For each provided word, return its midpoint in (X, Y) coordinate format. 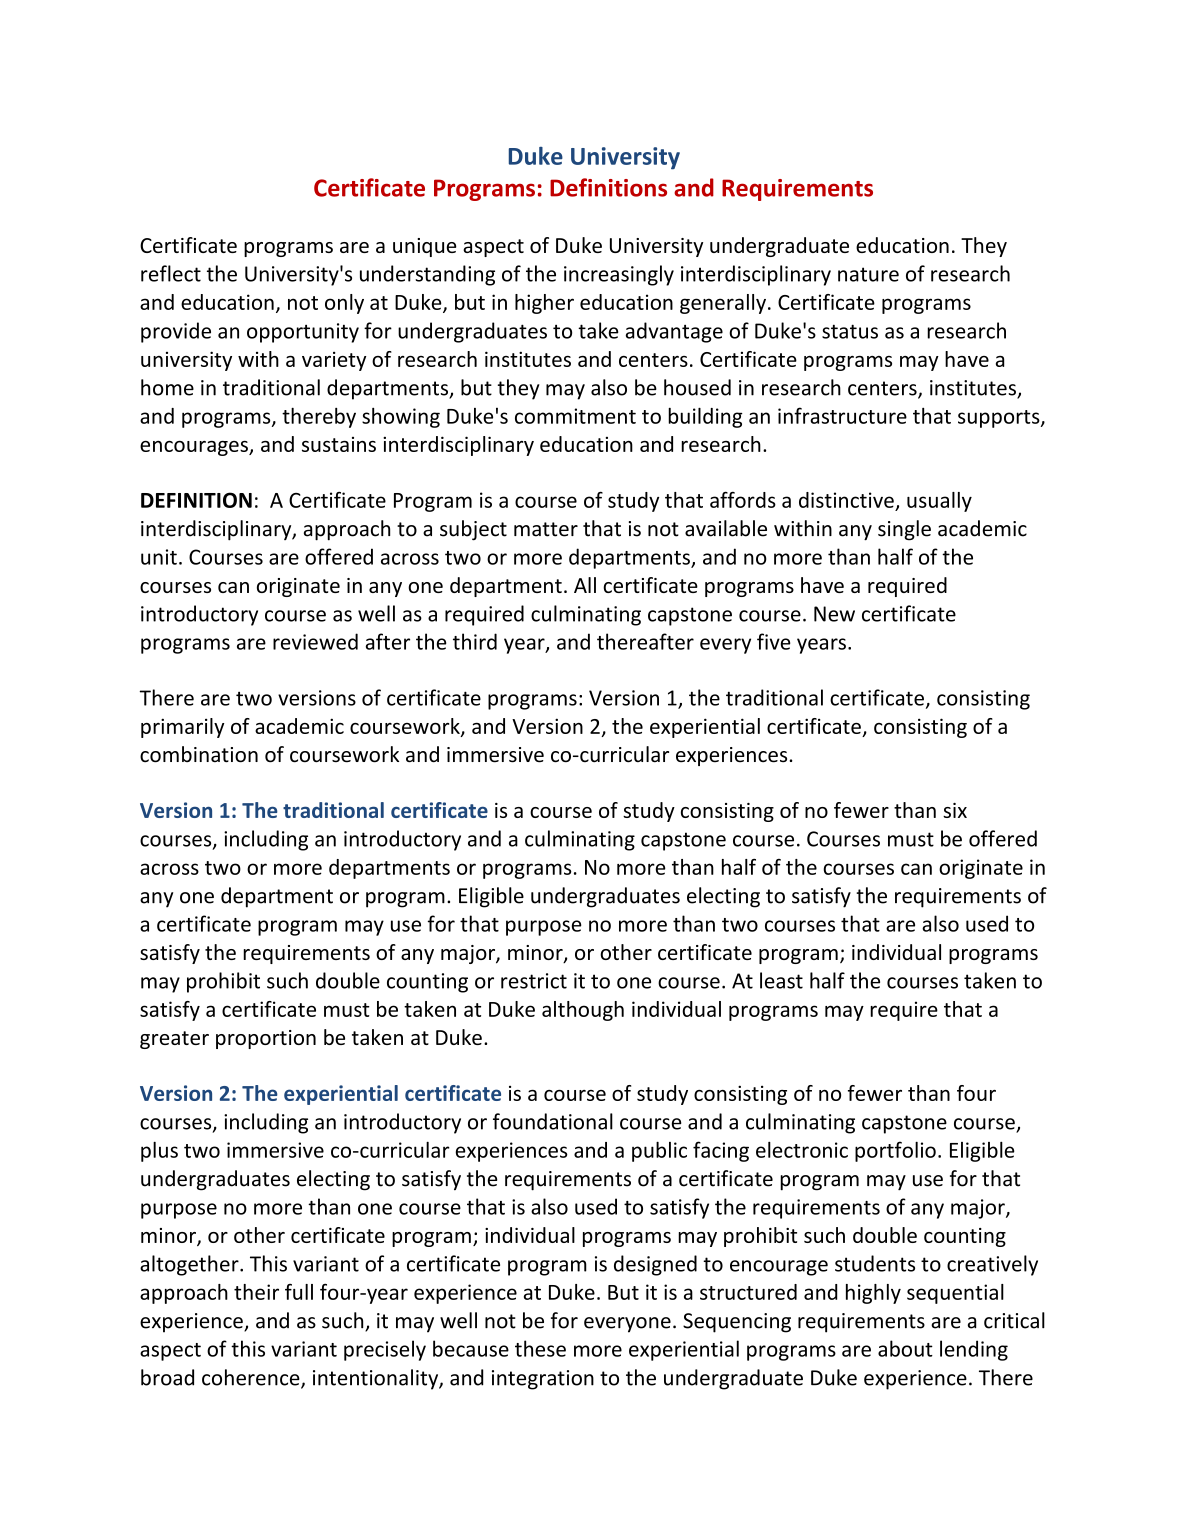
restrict (534, 981)
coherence (252, 1378)
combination (199, 754)
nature (868, 274)
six (955, 810)
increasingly (619, 275)
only (344, 304)
